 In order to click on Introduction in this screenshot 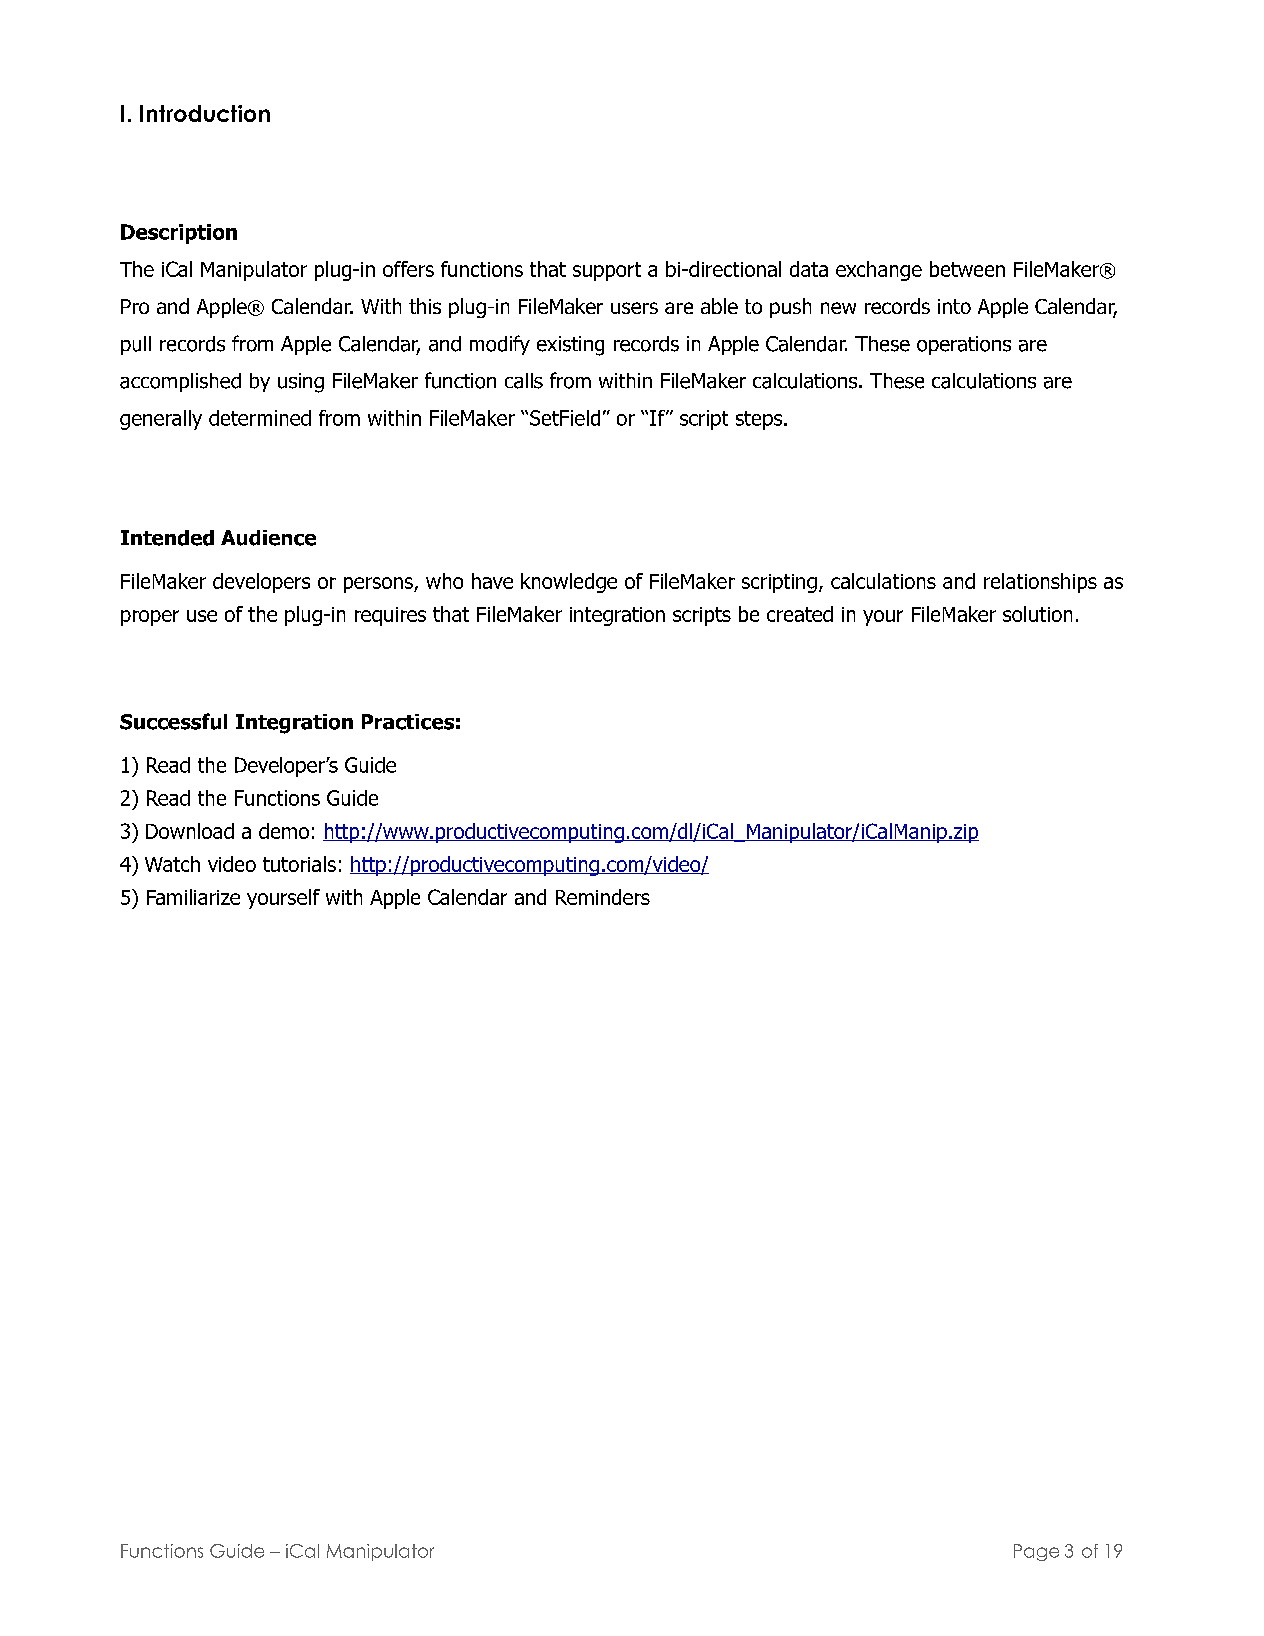, I will do `click(205, 113)`.
